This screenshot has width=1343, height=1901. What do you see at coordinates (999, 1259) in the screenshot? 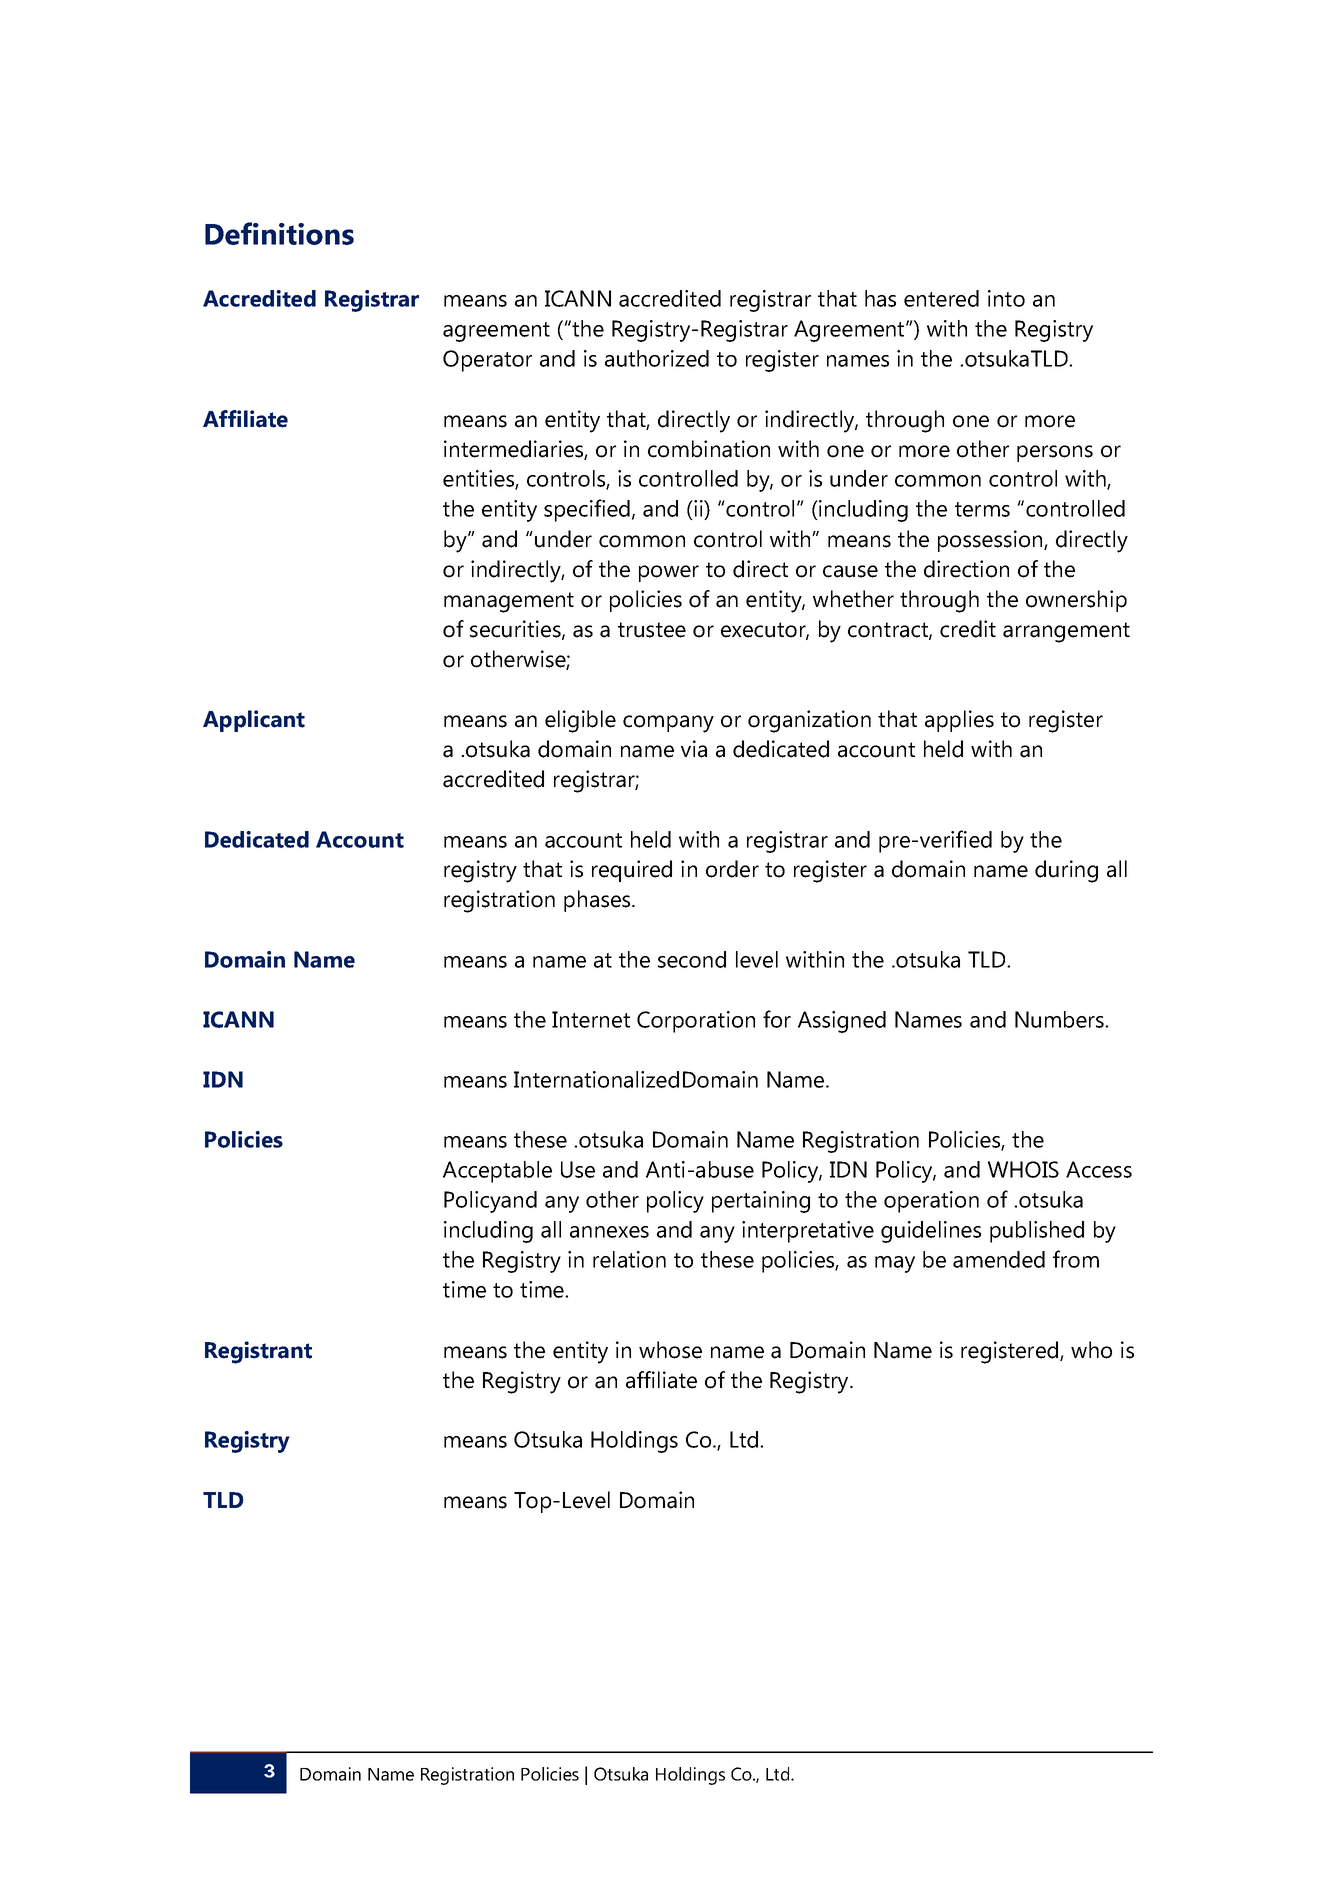
I see `amended` at bounding box center [999, 1259].
